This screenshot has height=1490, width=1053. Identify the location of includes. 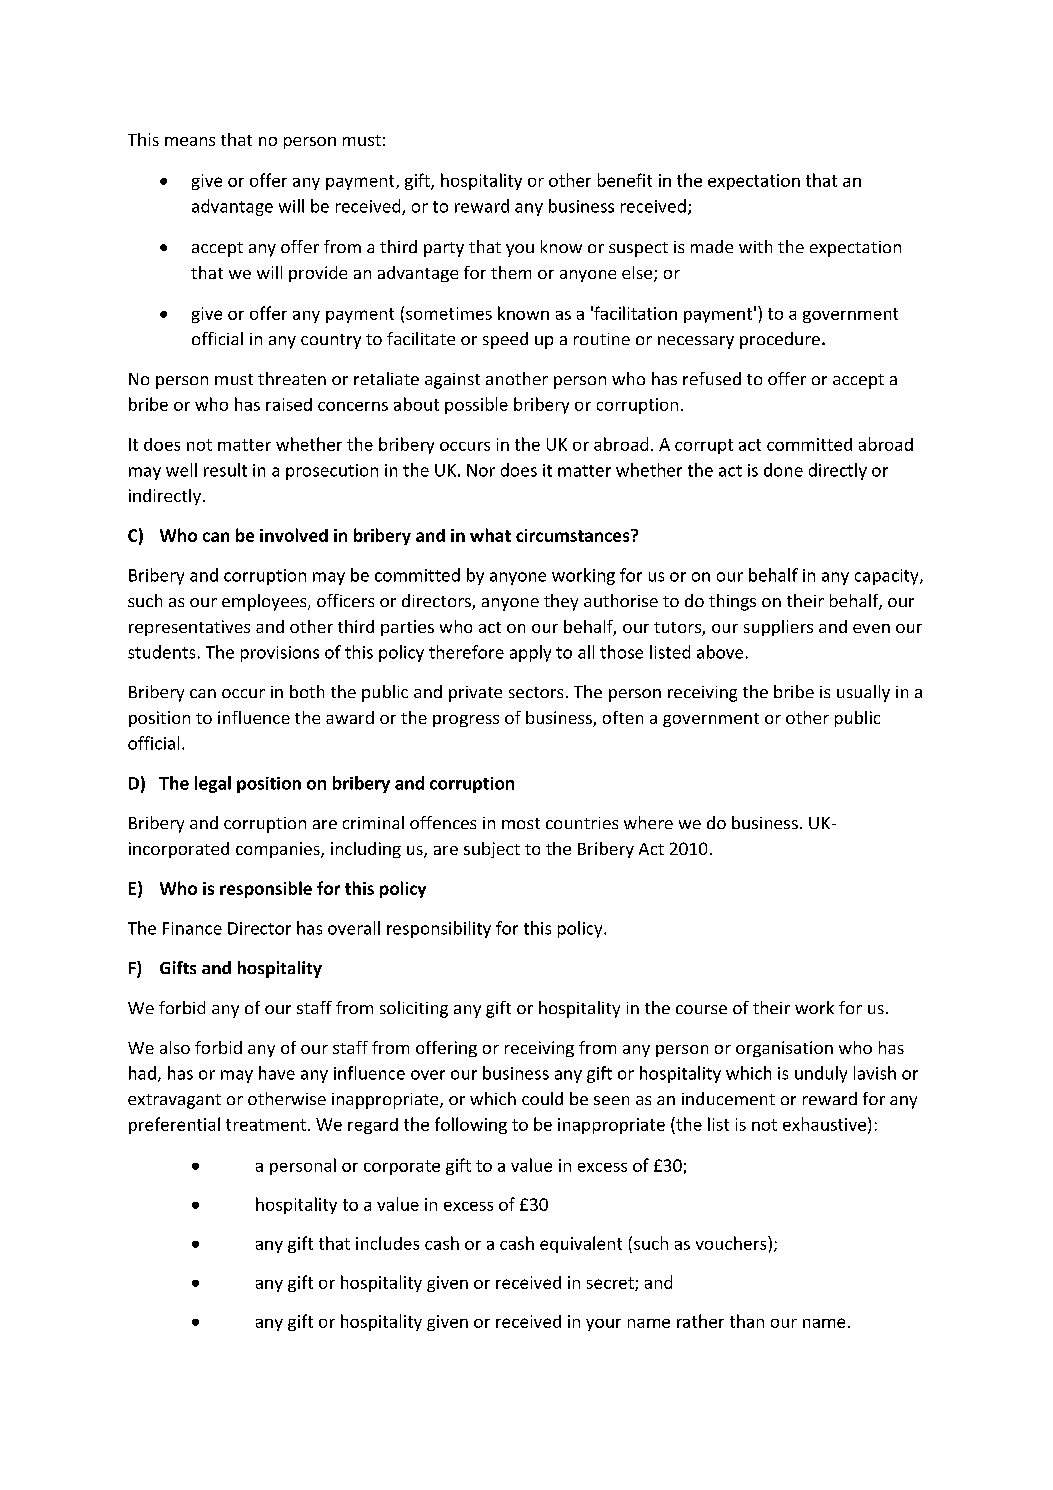
(387, 1243).
